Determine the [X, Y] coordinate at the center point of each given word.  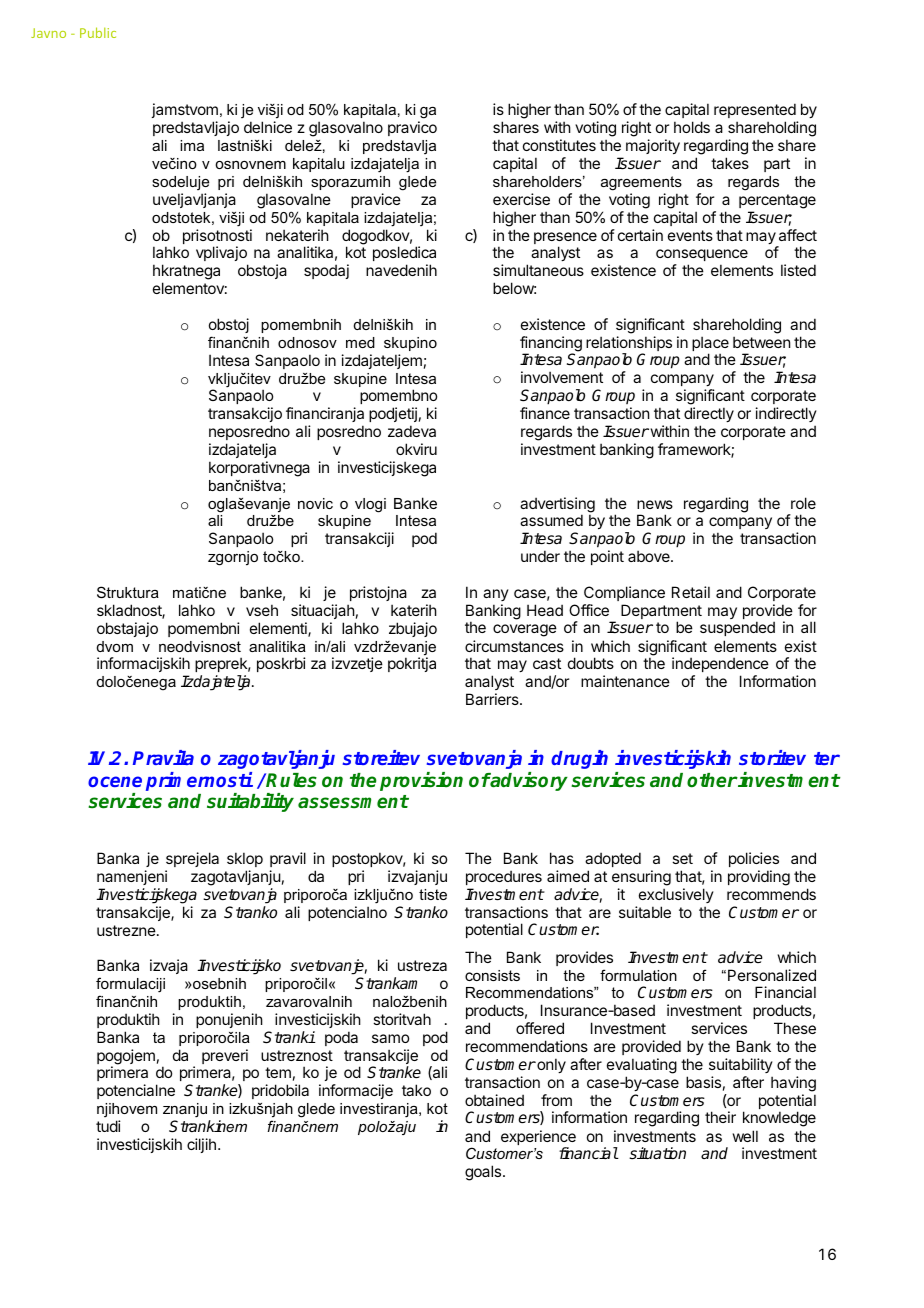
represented [756, 112]
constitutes [559, 145]
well [745, 1136]
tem [278, 1072]
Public [98, 32]
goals [484, 1173]
